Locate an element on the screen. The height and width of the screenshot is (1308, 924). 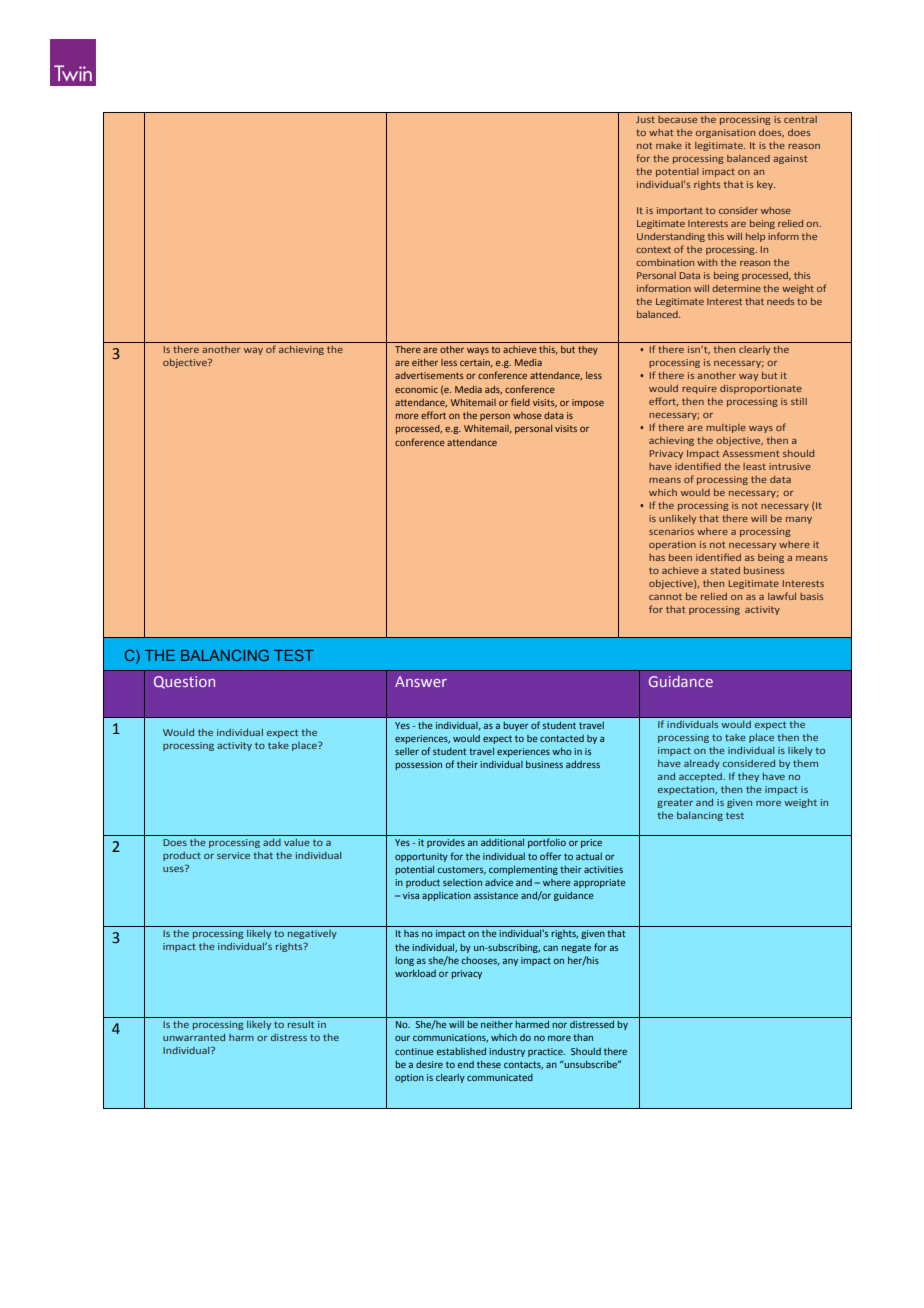
Answer is located at coordinates (421, 681).
